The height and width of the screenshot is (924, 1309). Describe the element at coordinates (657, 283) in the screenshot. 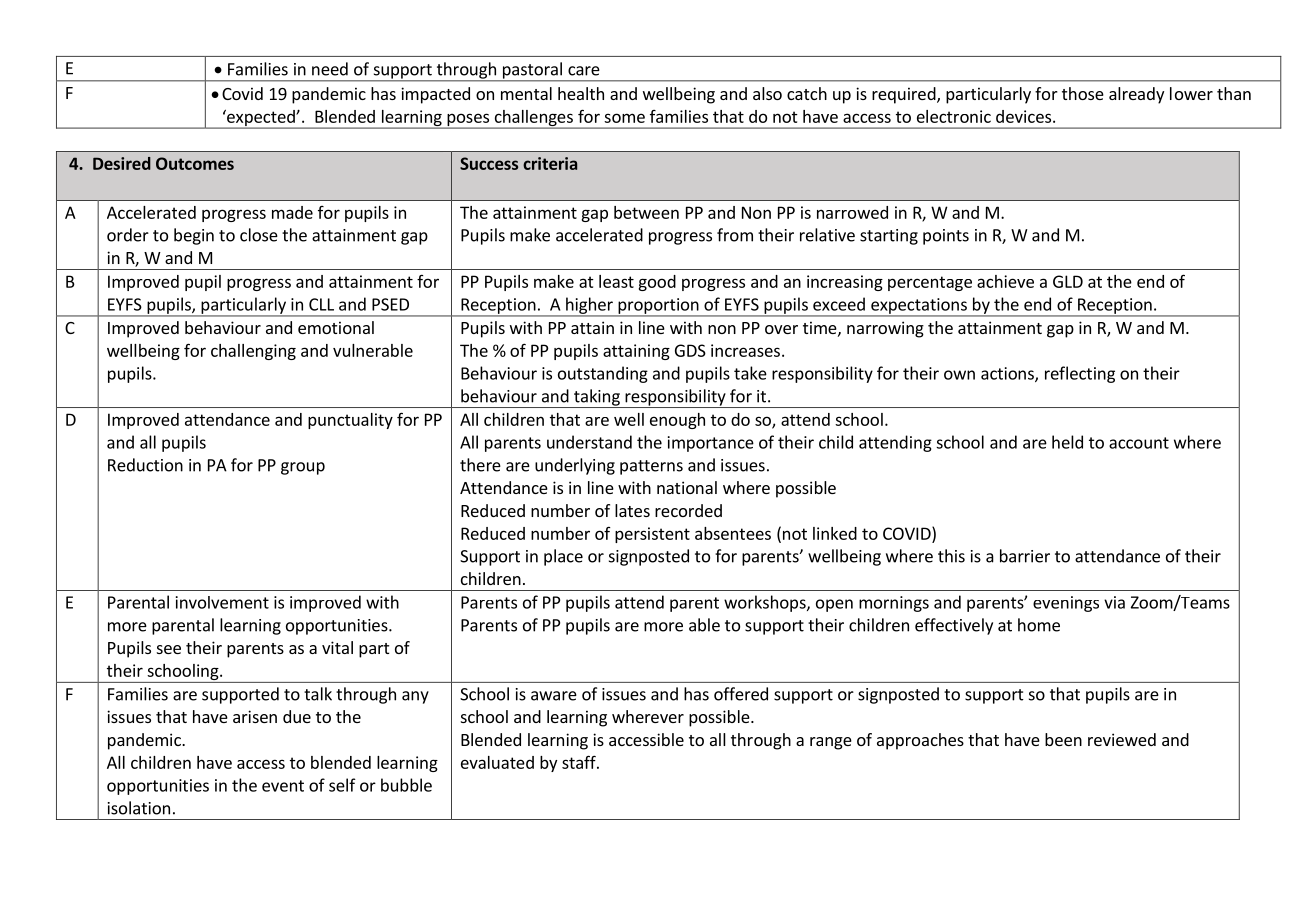

I see `good` at that location.
